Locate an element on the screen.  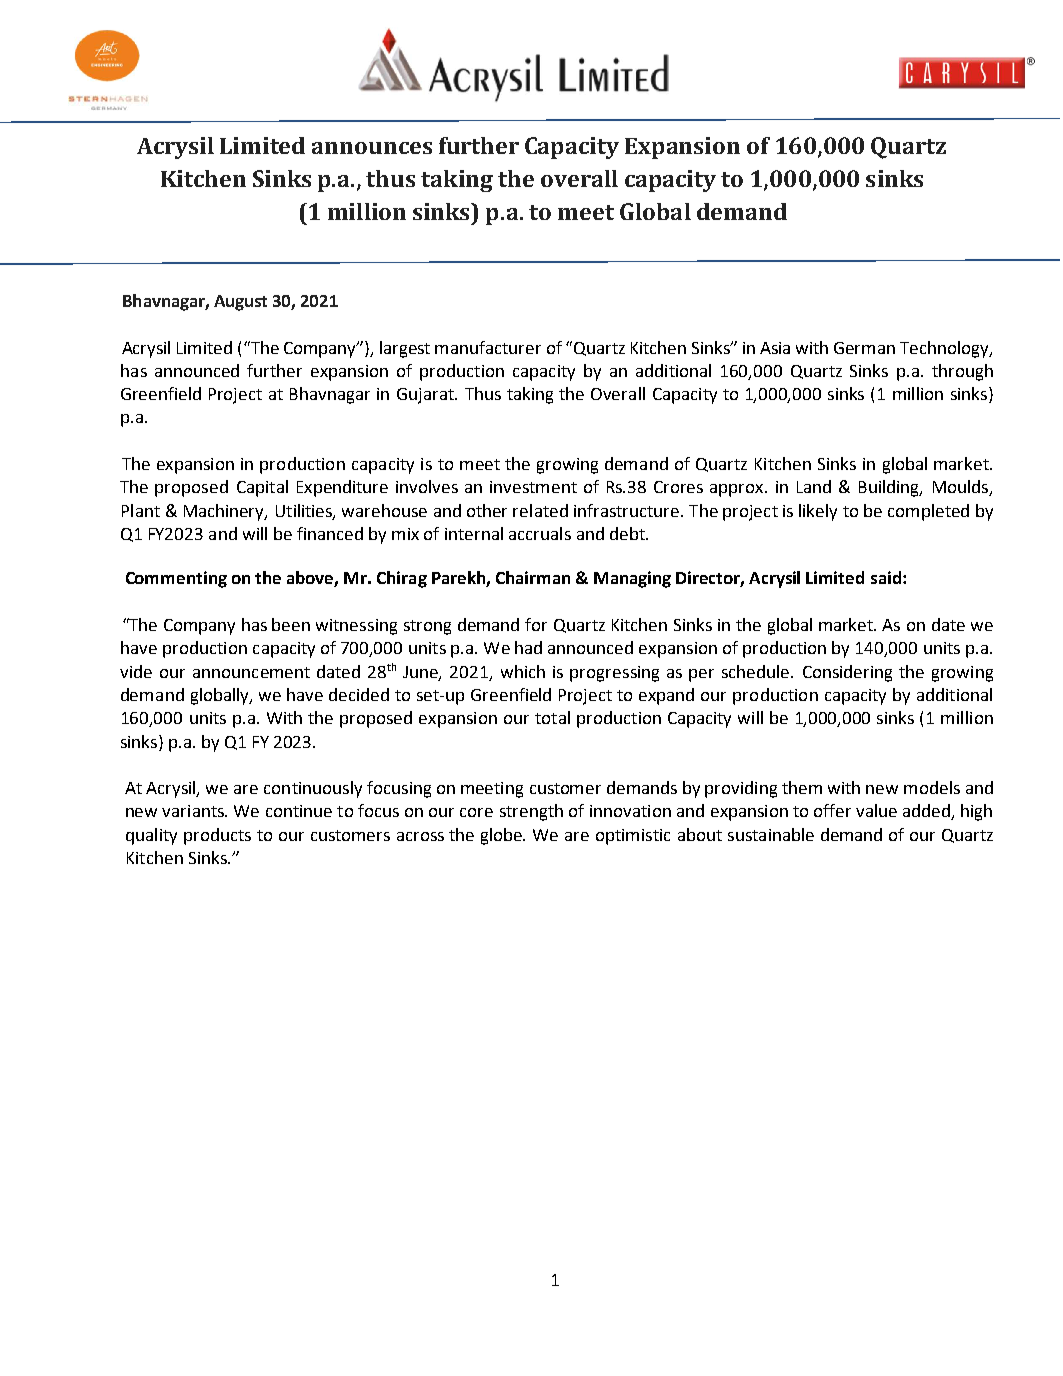
manufacturer is located at coordinates (488, 347).
